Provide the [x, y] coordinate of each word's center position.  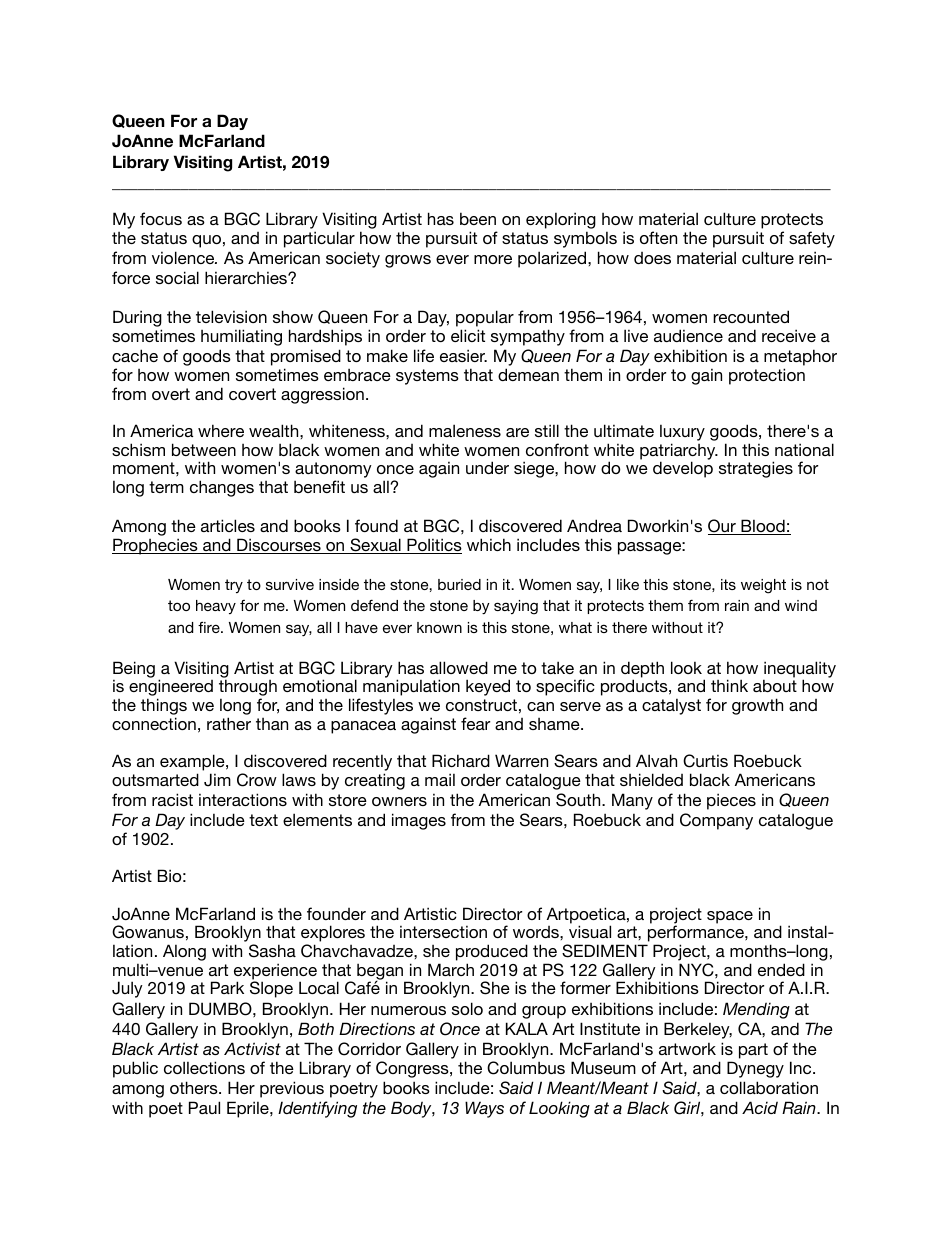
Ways [484, 1109]
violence [184, 257]
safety [812, 239]
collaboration [769, 1087]
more [493, 259]
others [195, 1087]
